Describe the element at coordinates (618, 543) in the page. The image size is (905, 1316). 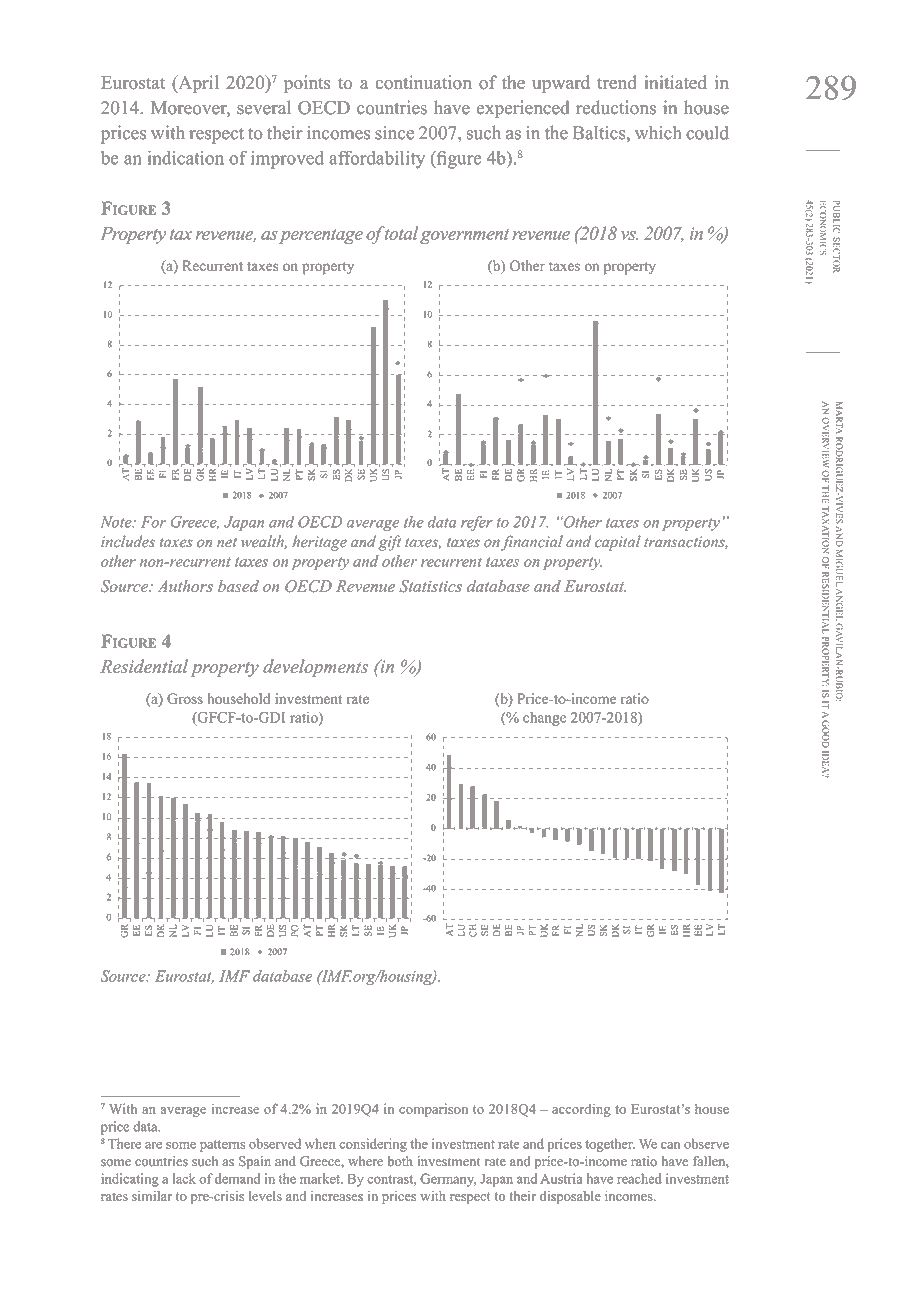
I see `capital` at that location.
